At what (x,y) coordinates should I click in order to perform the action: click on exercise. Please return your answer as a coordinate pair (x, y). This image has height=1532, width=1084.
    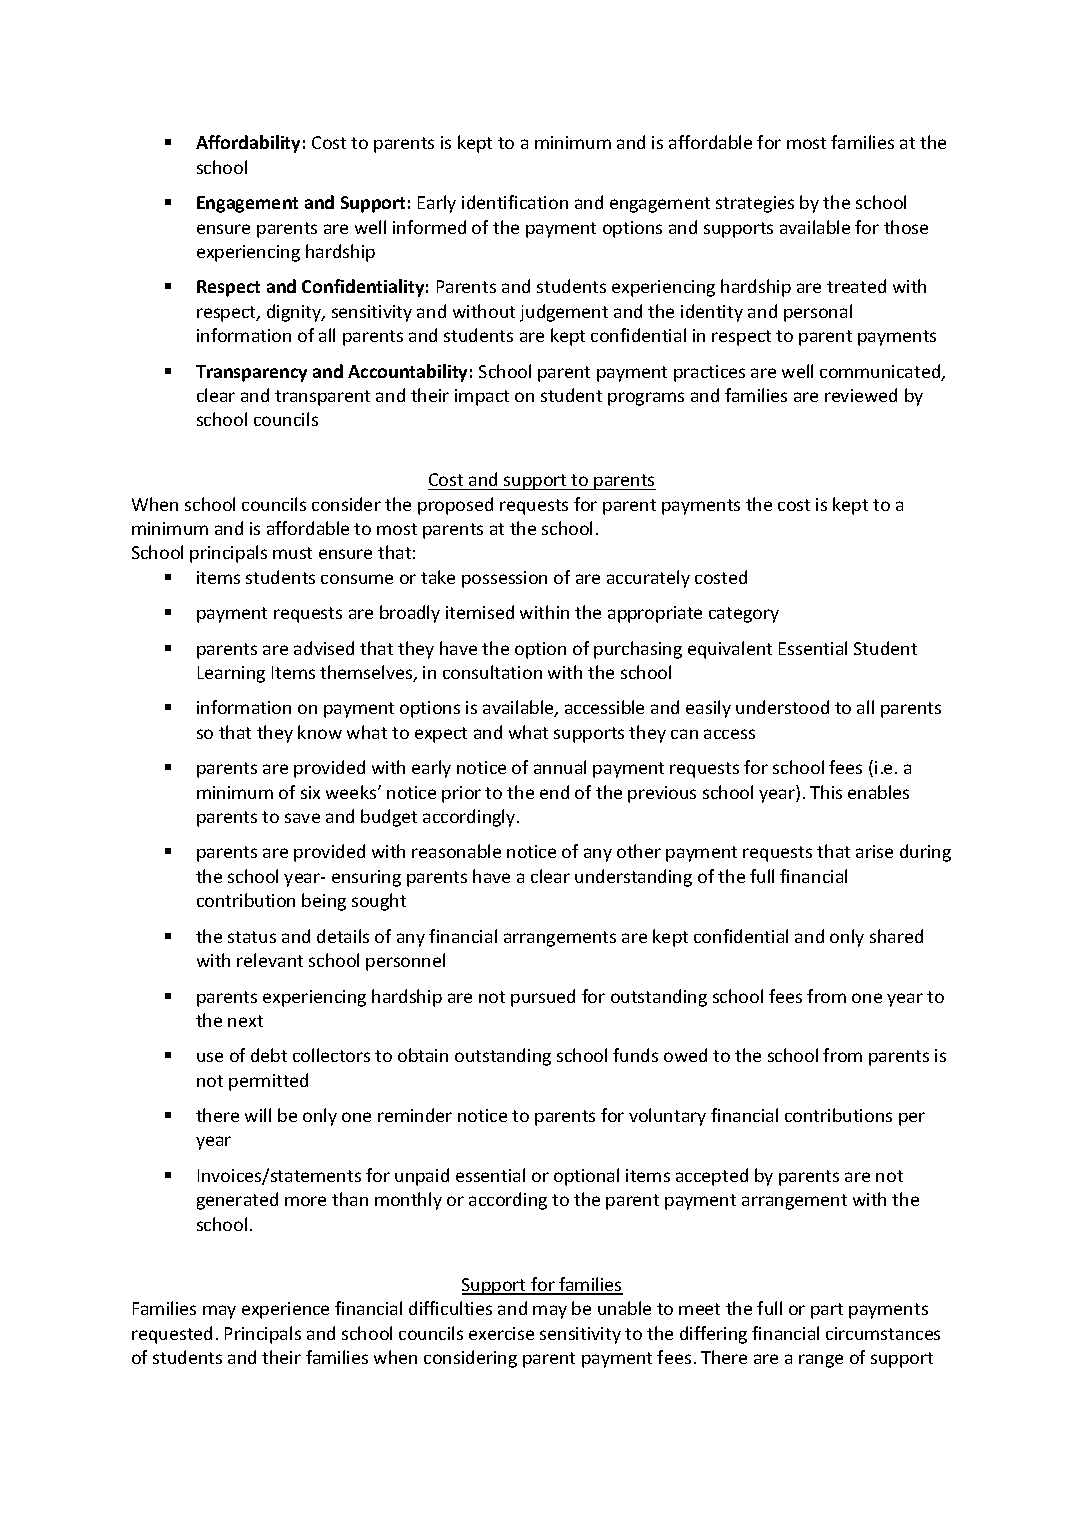
    Looking at the image, I should click on (501, 1333).
